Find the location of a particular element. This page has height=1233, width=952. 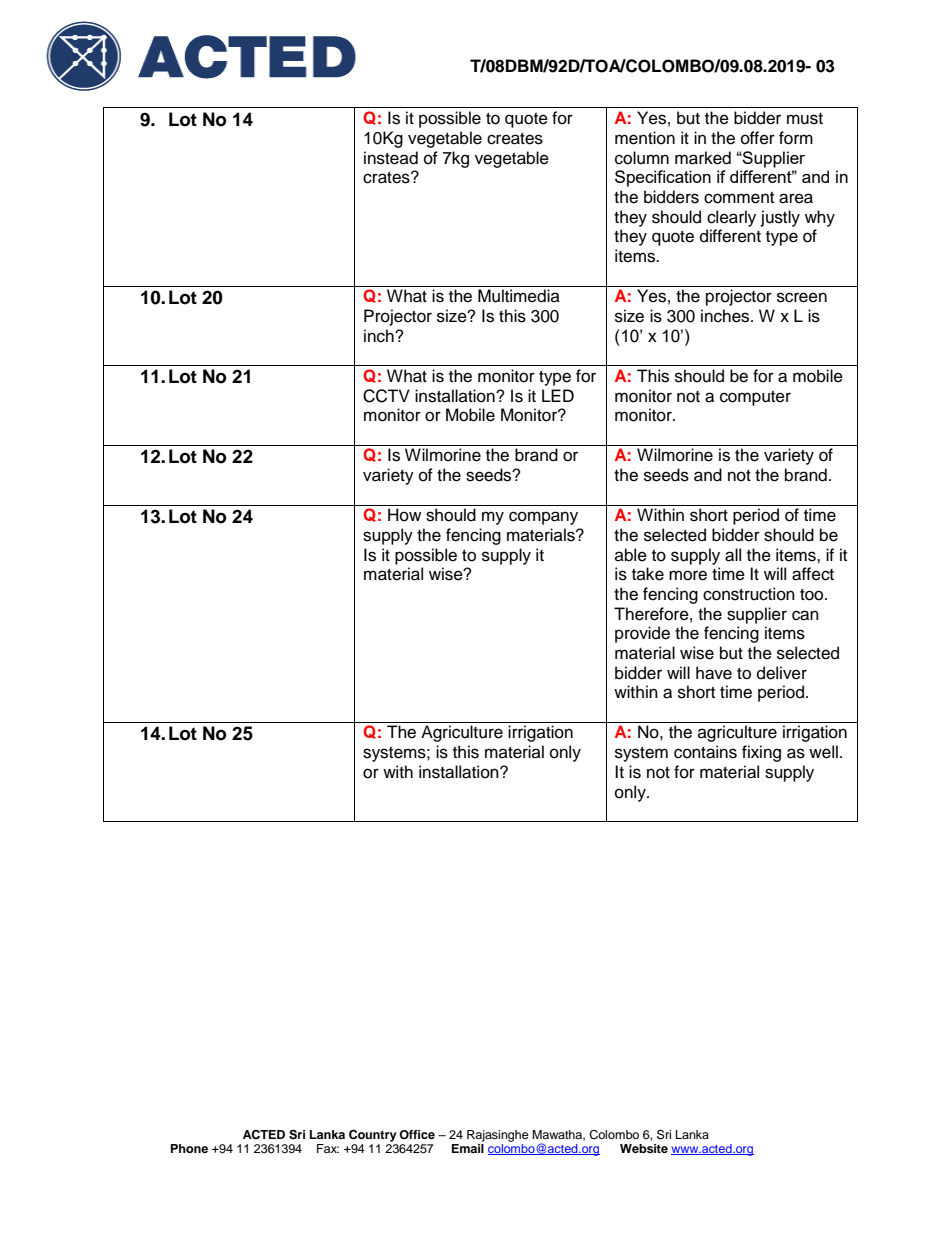

LED is located at coordinates (558, 395).
